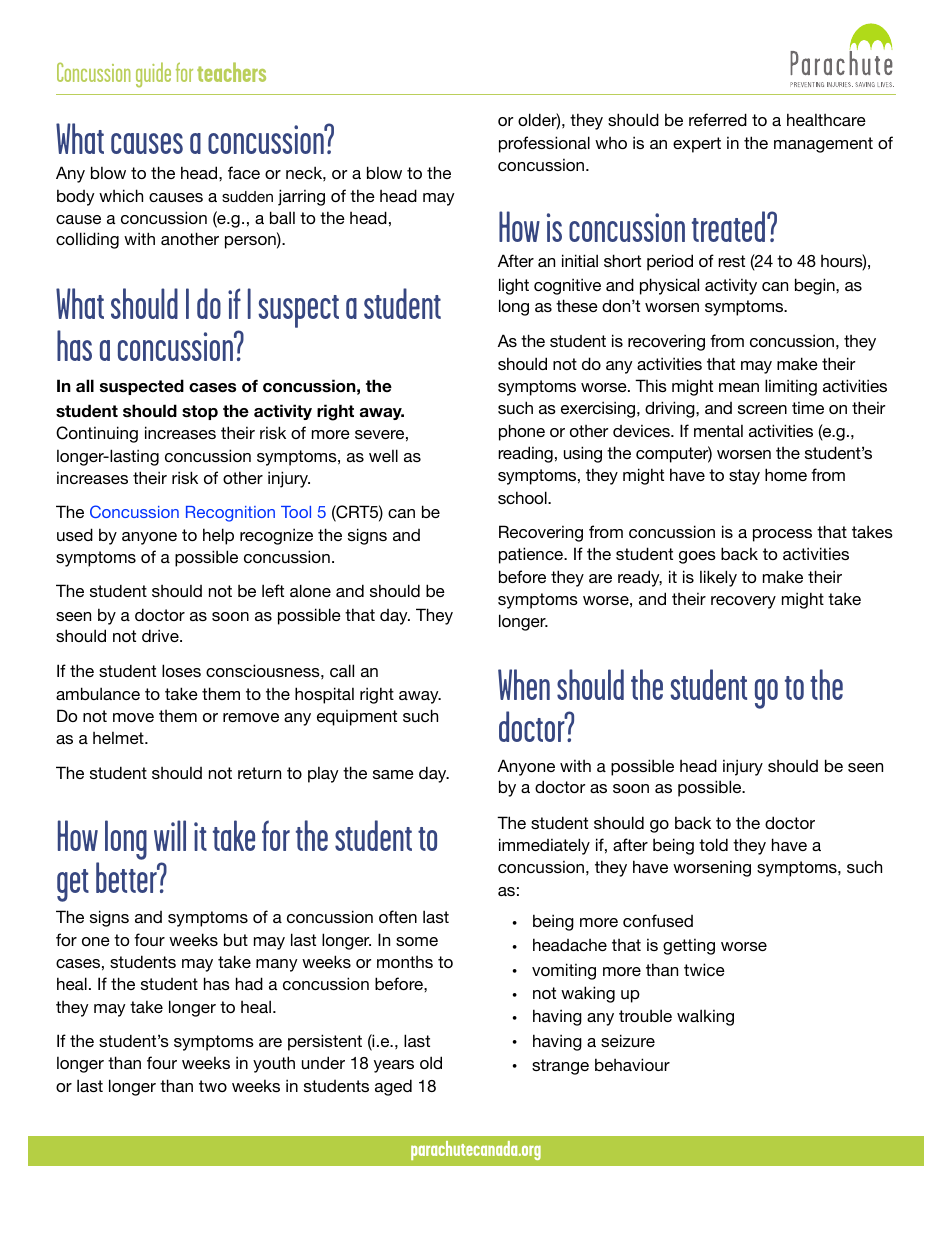 Image resolution: width=952 pixels, height=1233 pixels. What do you see at coordinates (544, 144) in the document?
I see `professional` at bounding box center [544, 144].
